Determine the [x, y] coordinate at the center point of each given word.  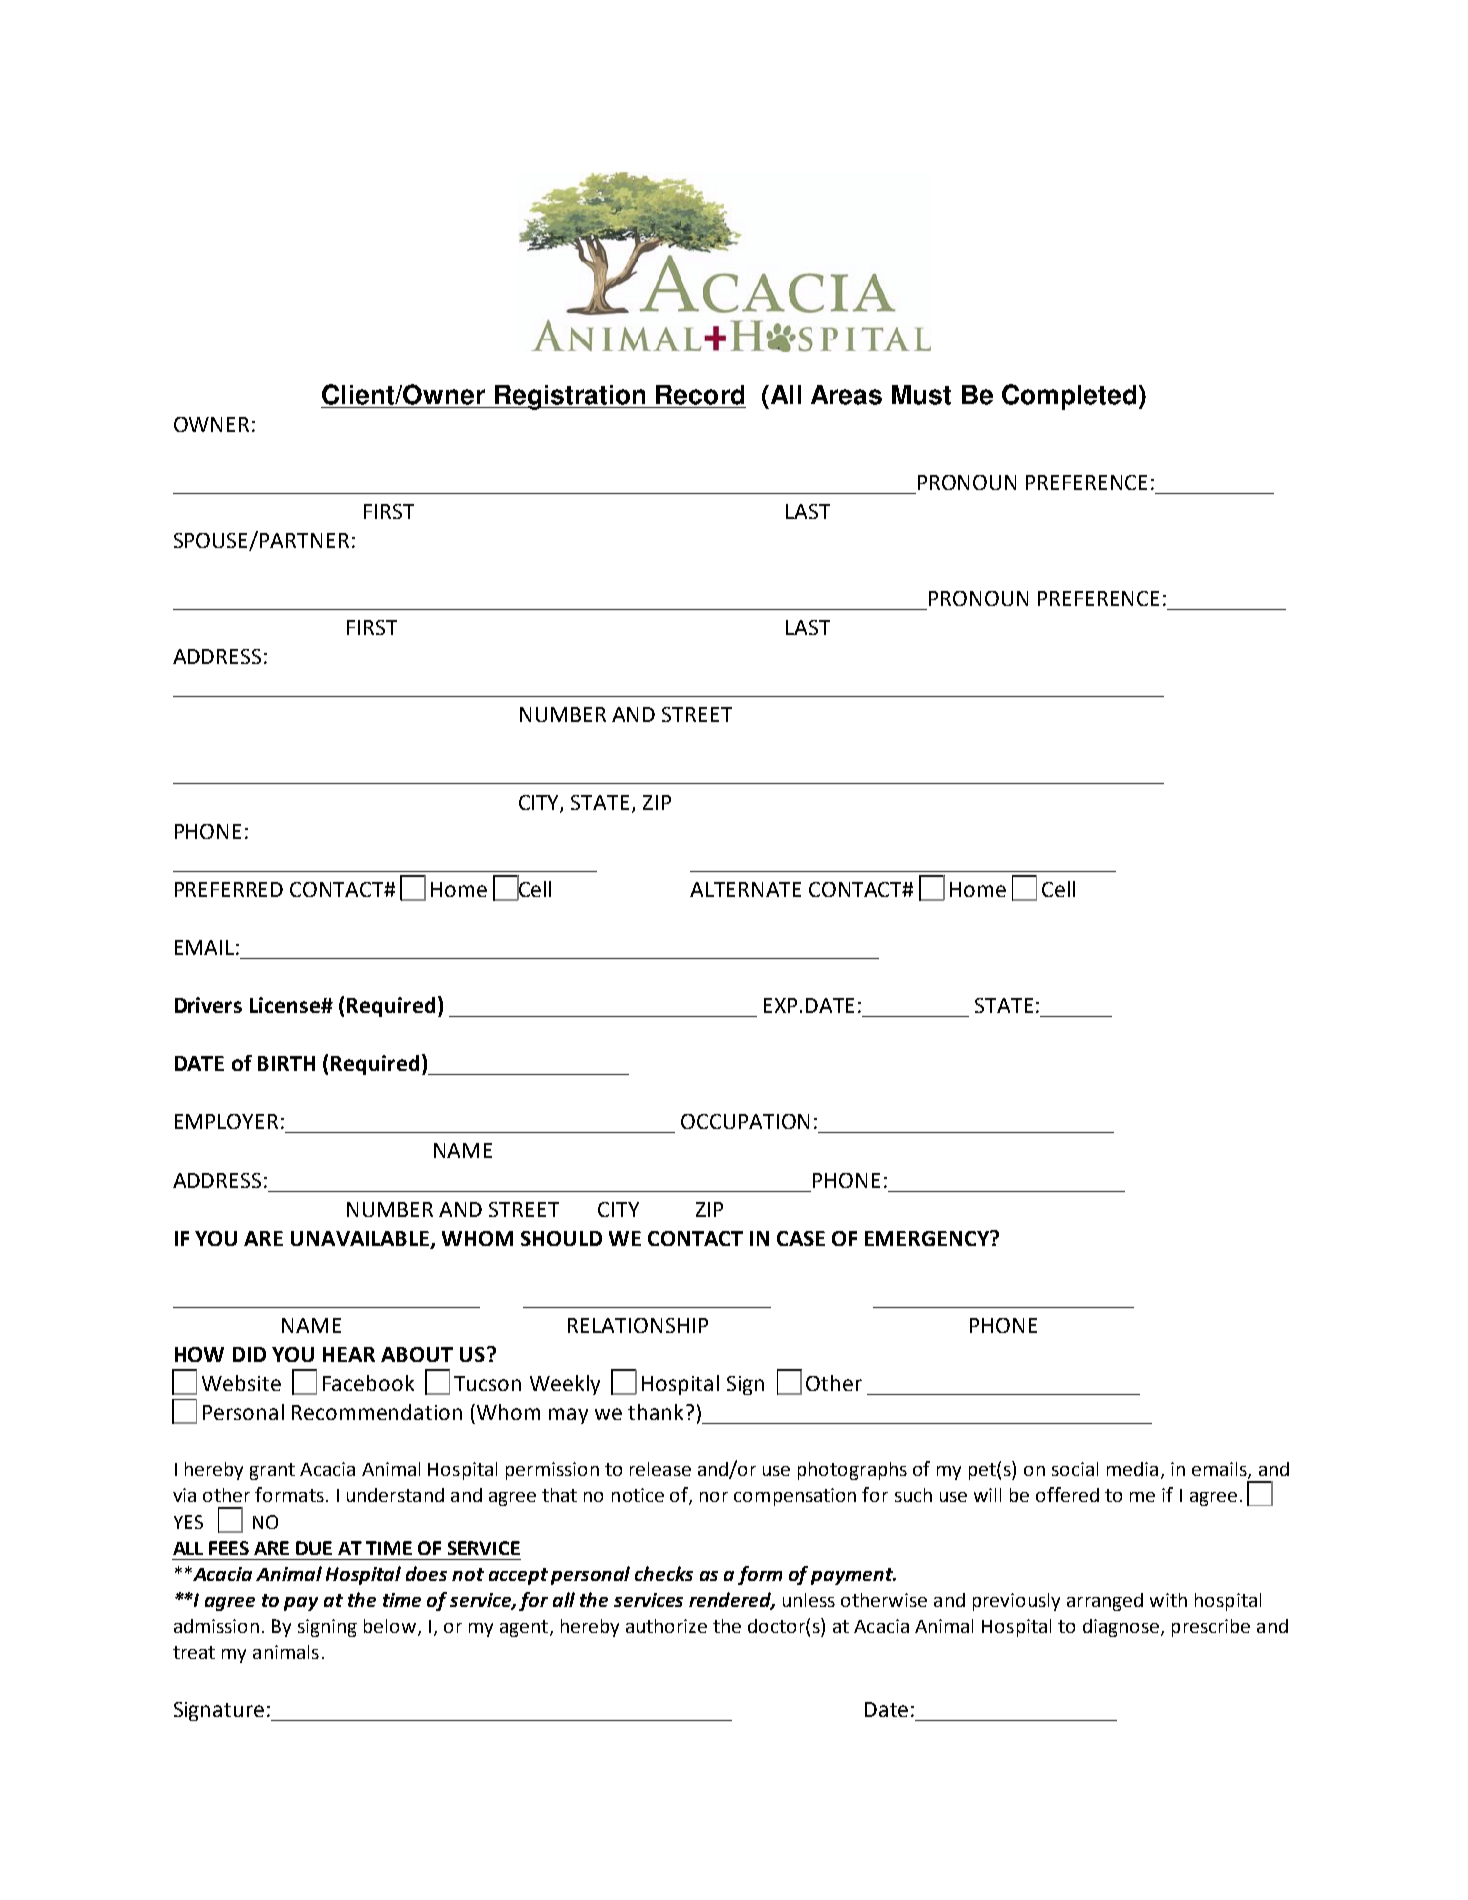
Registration [570, 397]
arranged [1105, 1602]
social [1075, 1469]
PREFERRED [229, 889]
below [391, 1627]
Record [700, 395]
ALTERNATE [745, 889]
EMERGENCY [928, 1238]
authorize [666, 1626]
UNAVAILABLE [361, 1239]
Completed [1069, 397]
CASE [801, 1238]
